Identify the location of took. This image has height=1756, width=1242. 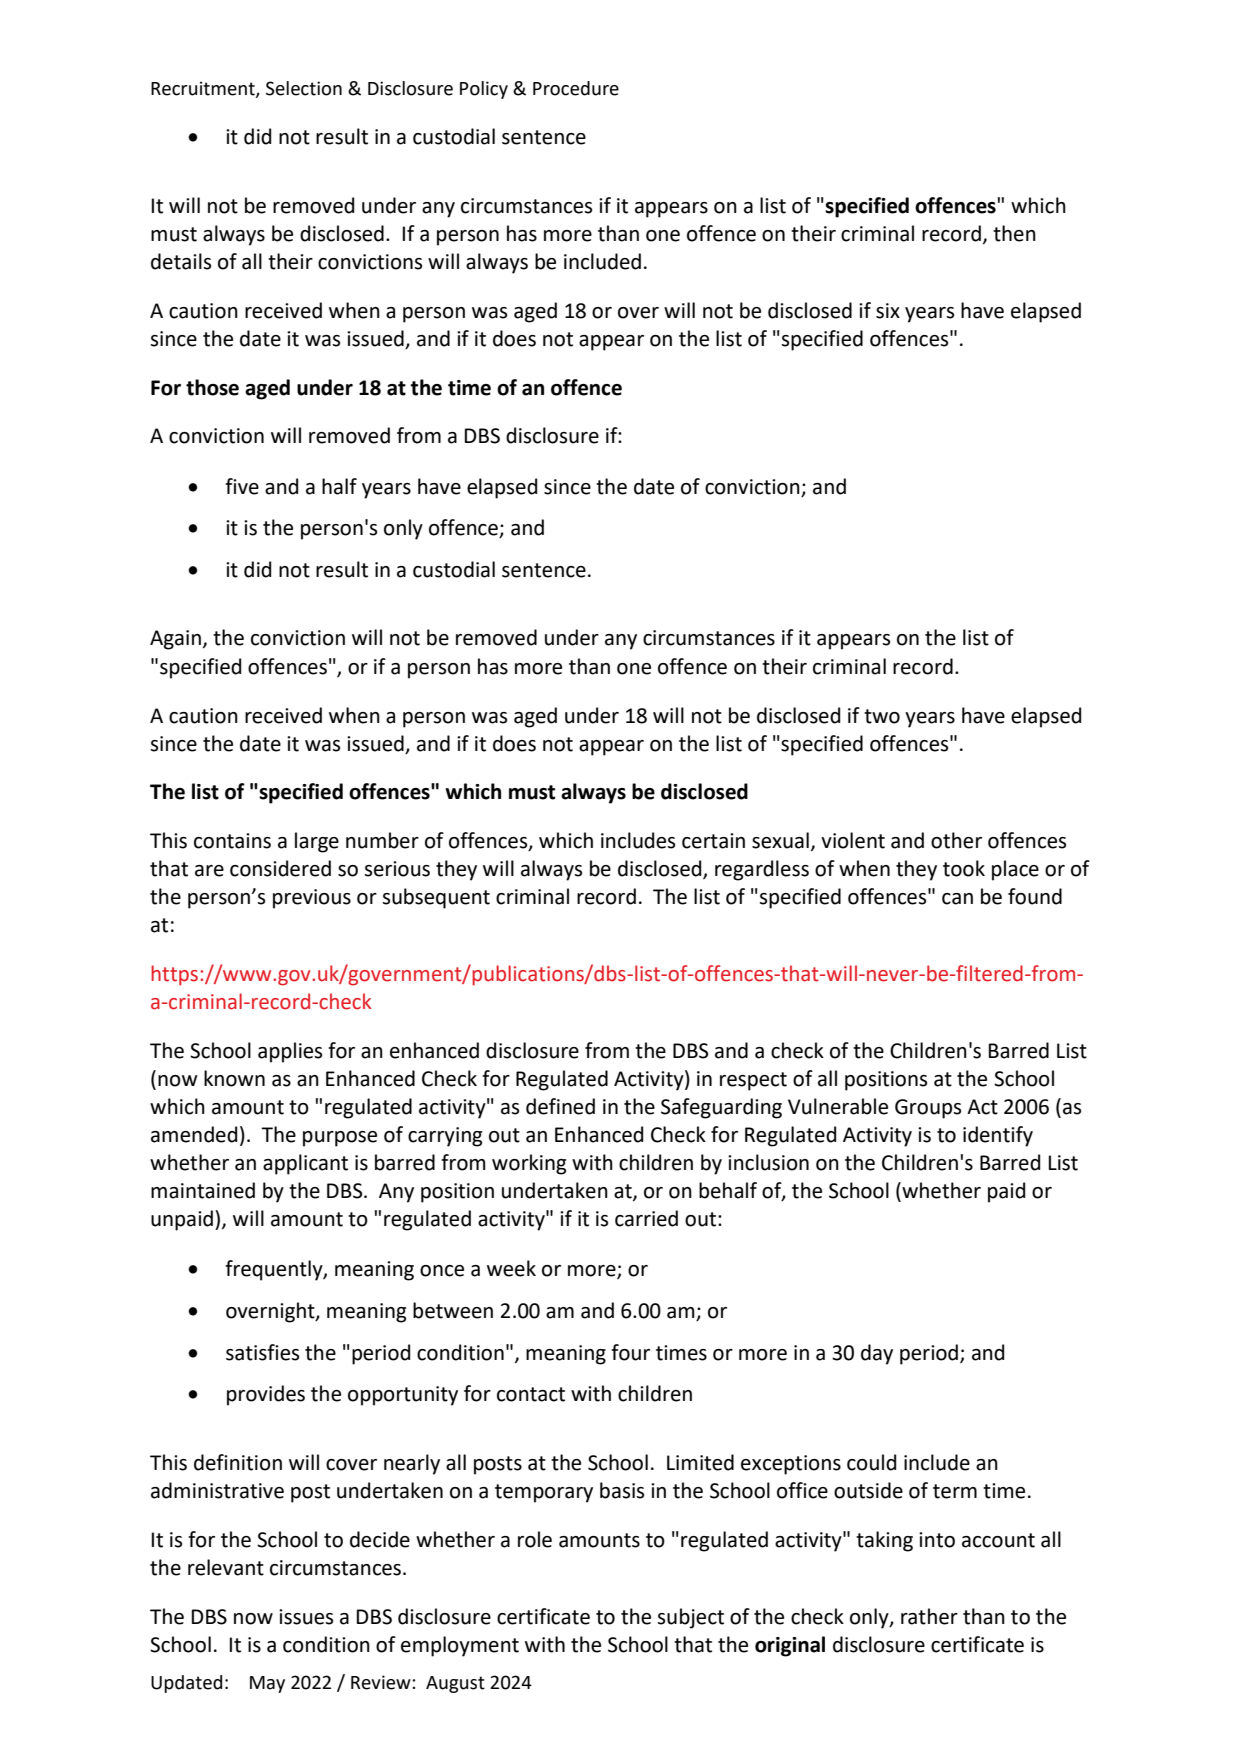
(964, 868).
